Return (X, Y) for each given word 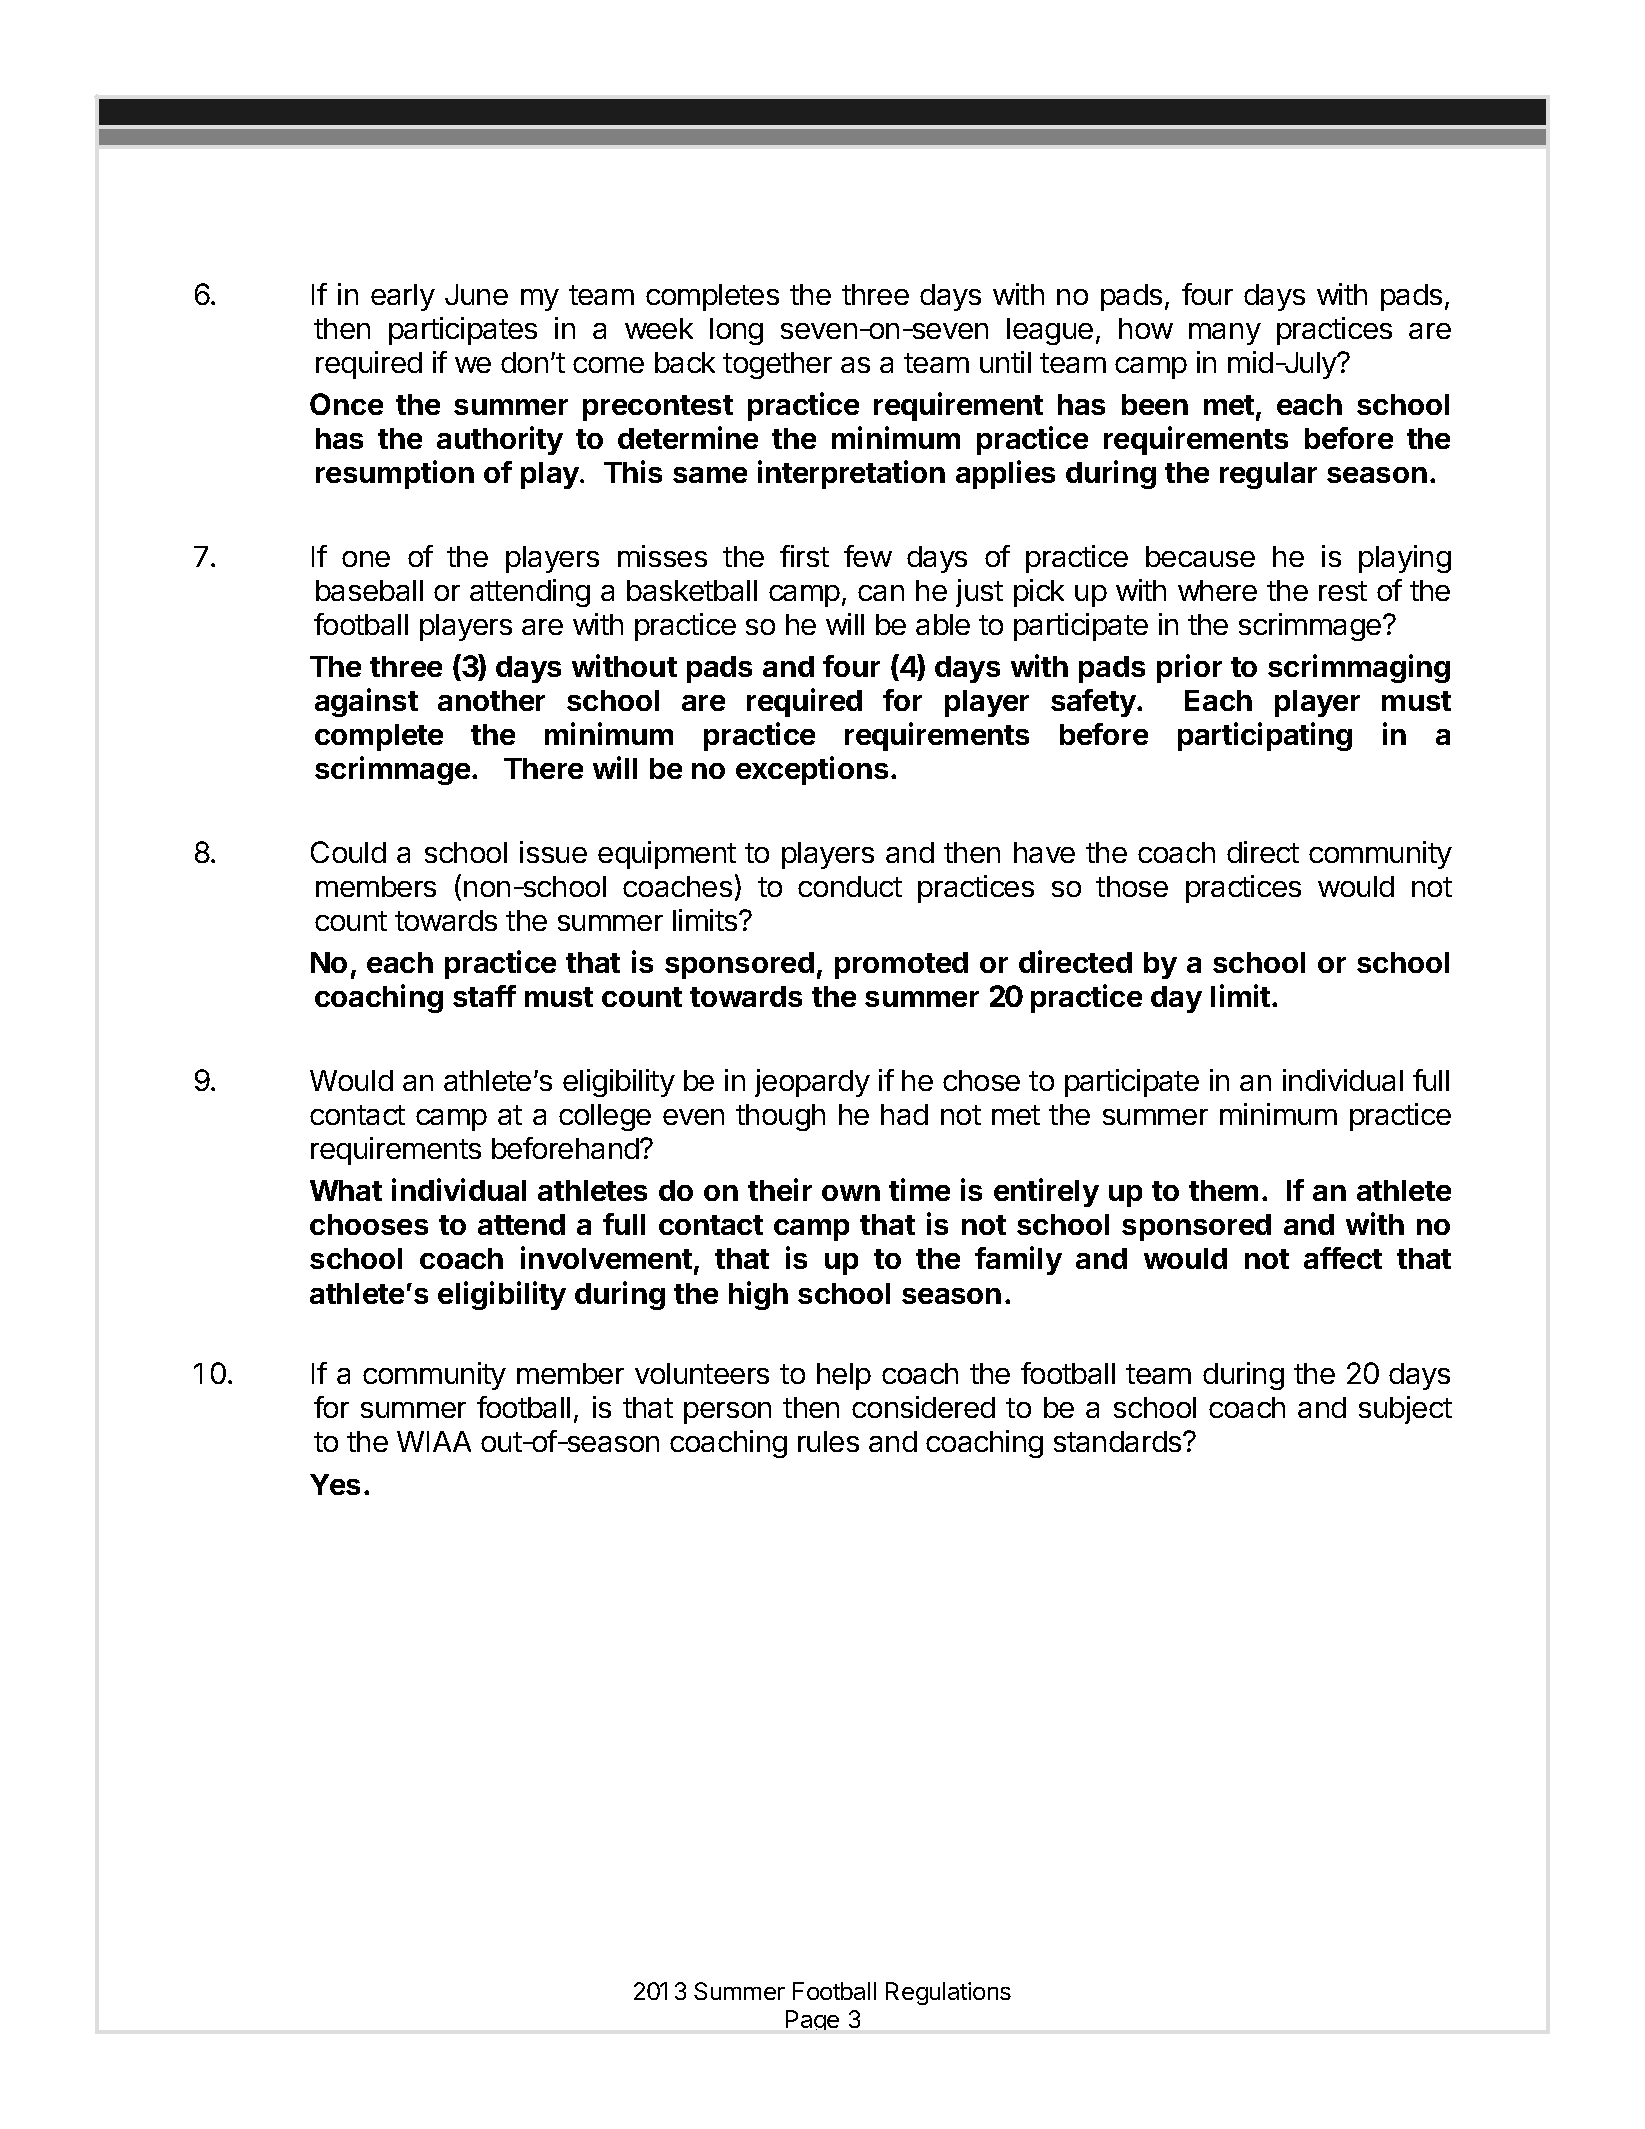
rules (828, 1441)
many (1225, 334)
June (476, 294)
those (1132, 886)
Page (812, 2020)
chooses (369, 1224)
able (943, 624)
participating (1265, 736)
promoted (901, 965)
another (491, 700)
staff (484, 996)
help (844, 1376)
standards (1119, 1441)
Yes (335, 1484)
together (777, 365)
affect (1343, 1258)
